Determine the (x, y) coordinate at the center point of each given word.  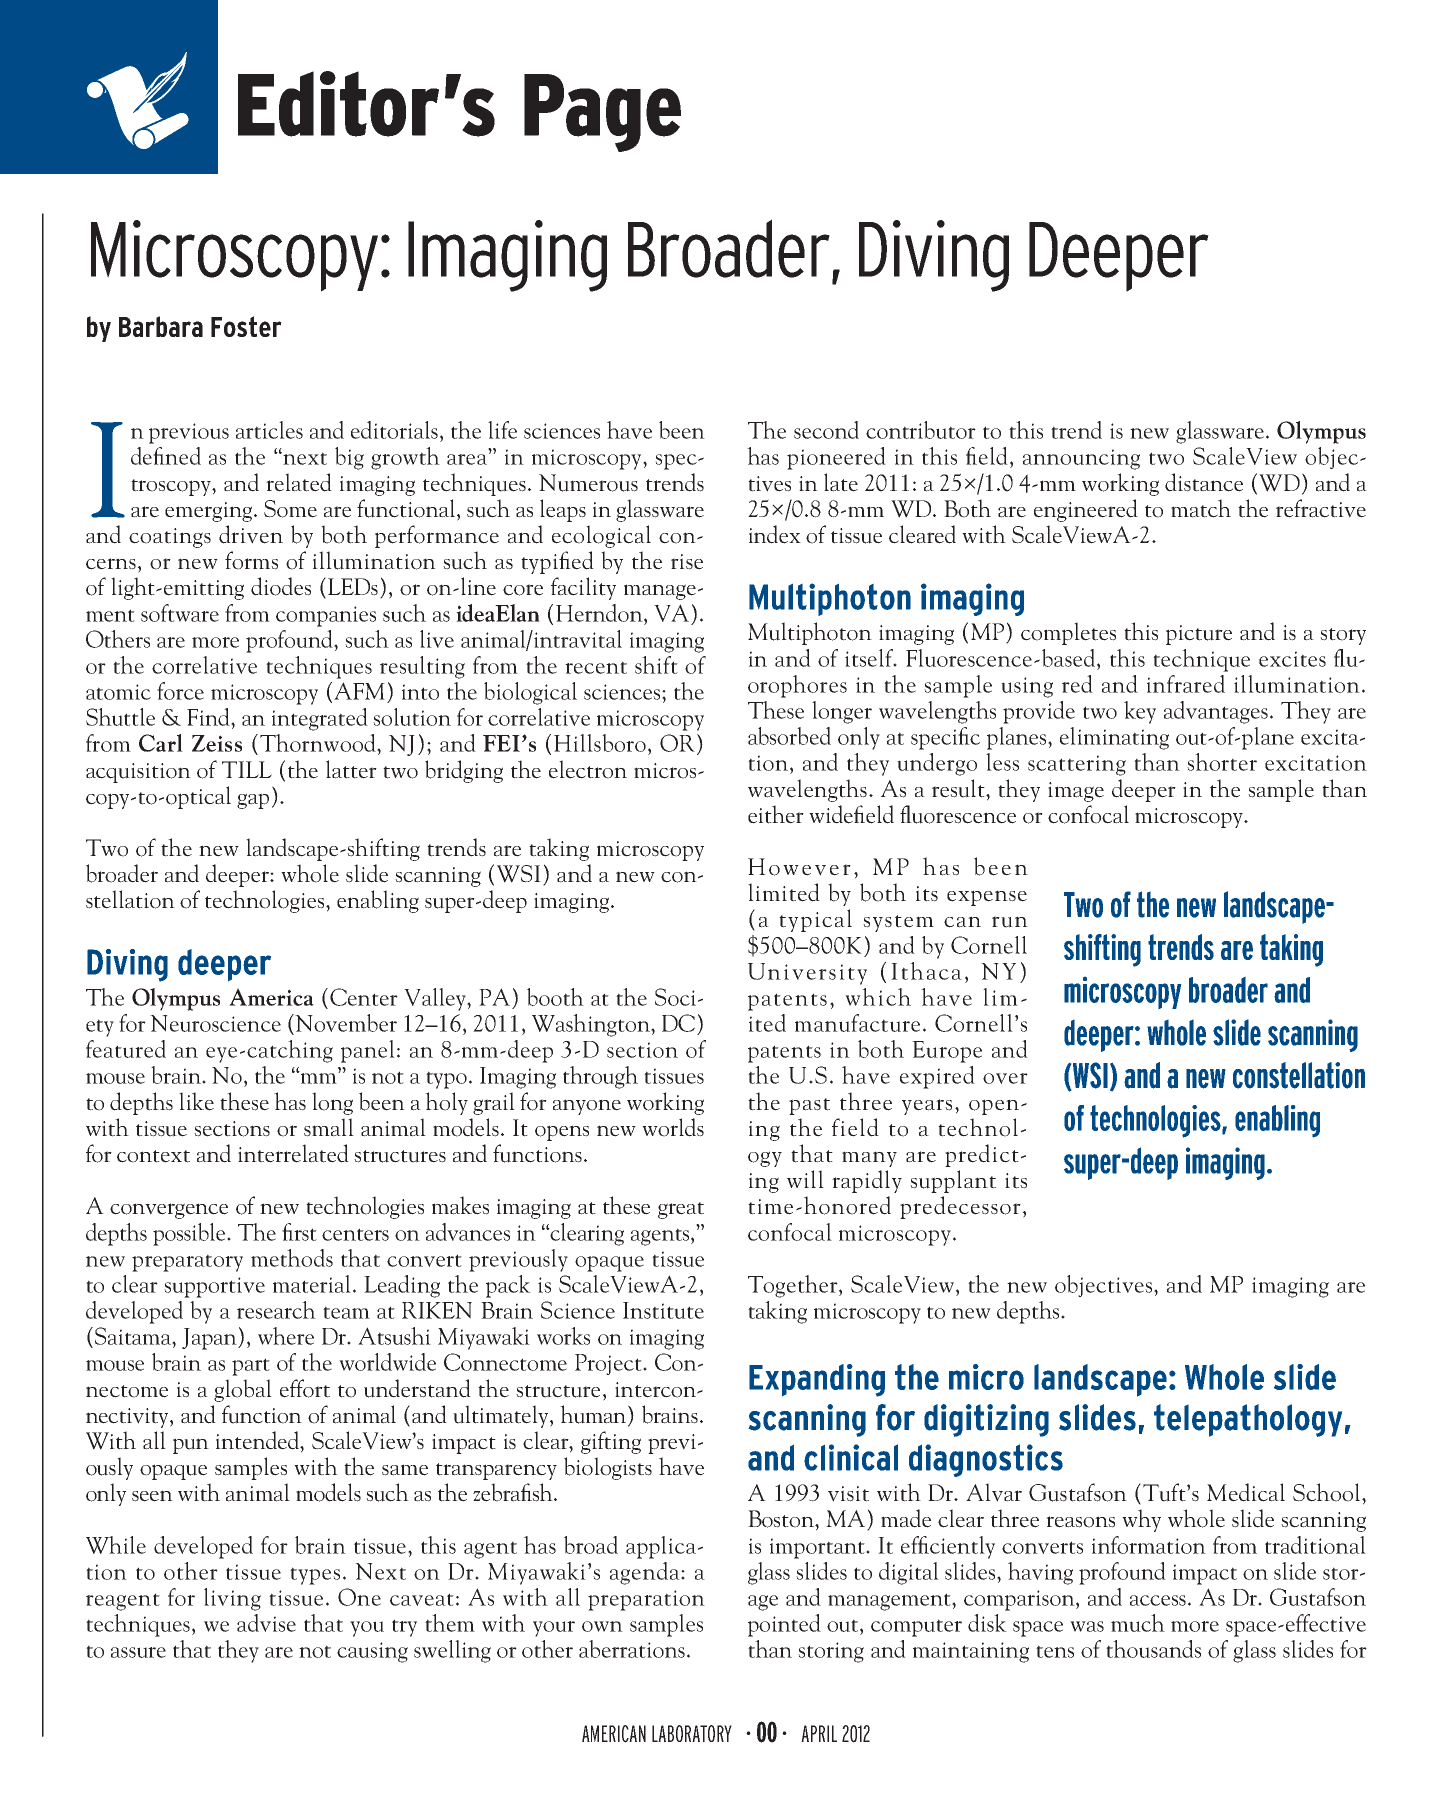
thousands (1153, 1649)
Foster (246, 326)
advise (266, 1623)
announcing (1081, 459)
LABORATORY (692, 1733)
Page (602, 113)
